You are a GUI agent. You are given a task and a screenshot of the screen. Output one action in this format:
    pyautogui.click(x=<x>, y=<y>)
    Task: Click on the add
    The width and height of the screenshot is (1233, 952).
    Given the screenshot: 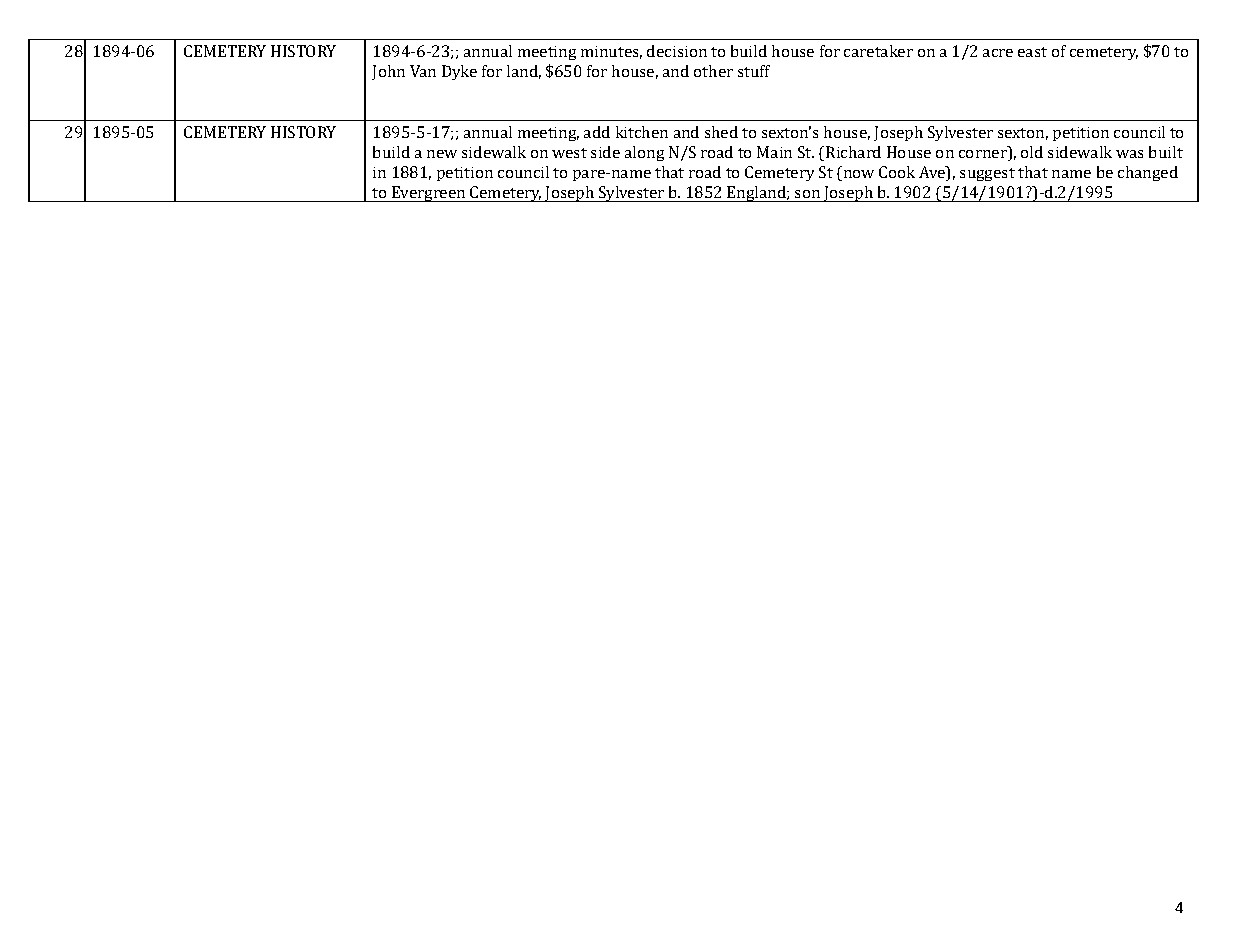 What is the action you would take?
    pyautogui.click(x=597, y=132)
